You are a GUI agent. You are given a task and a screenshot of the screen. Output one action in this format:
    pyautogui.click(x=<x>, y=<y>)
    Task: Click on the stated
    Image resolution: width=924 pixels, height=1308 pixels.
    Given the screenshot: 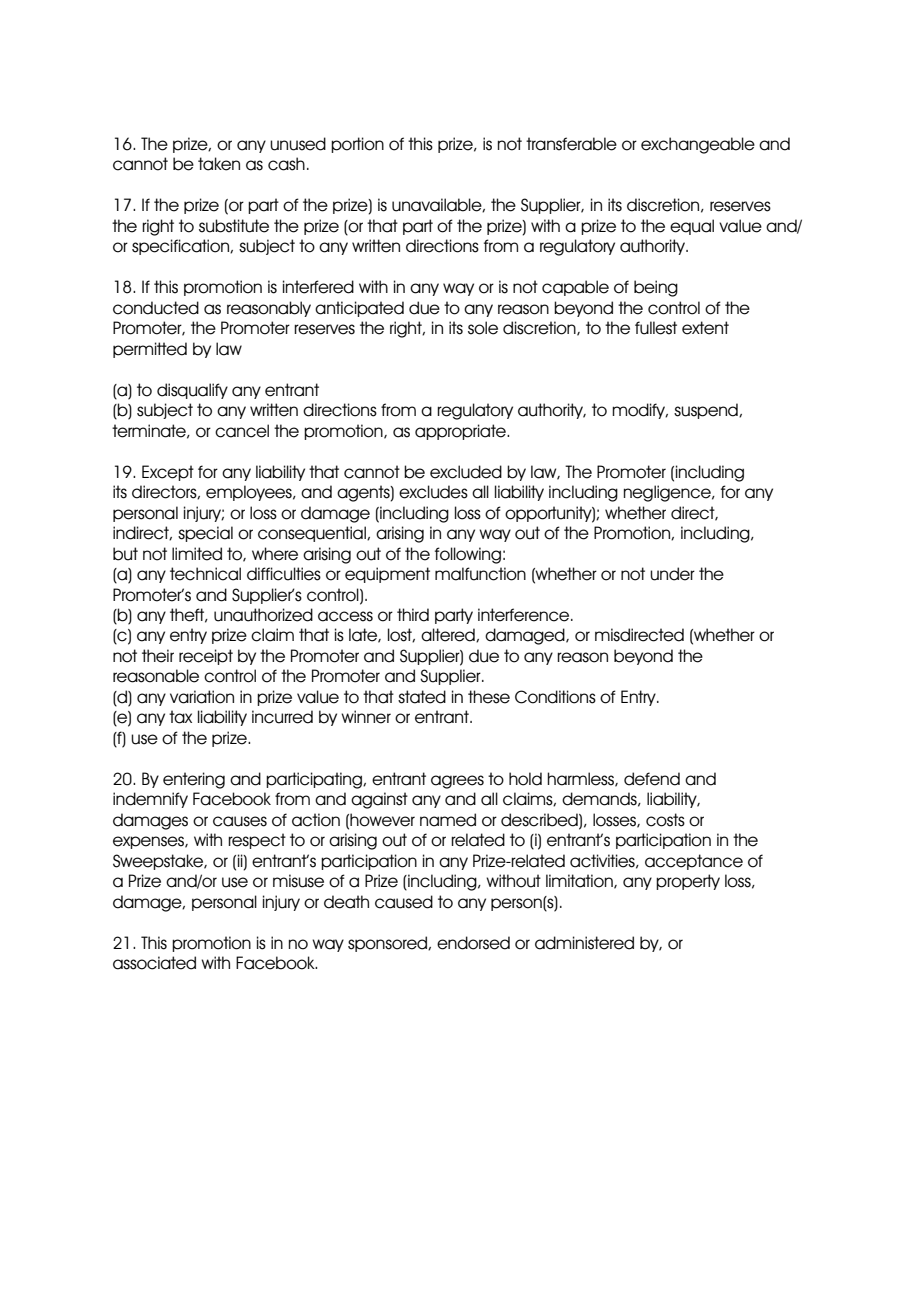 What is the action you would take?
    pyautogui.click(x=422, y=697)
